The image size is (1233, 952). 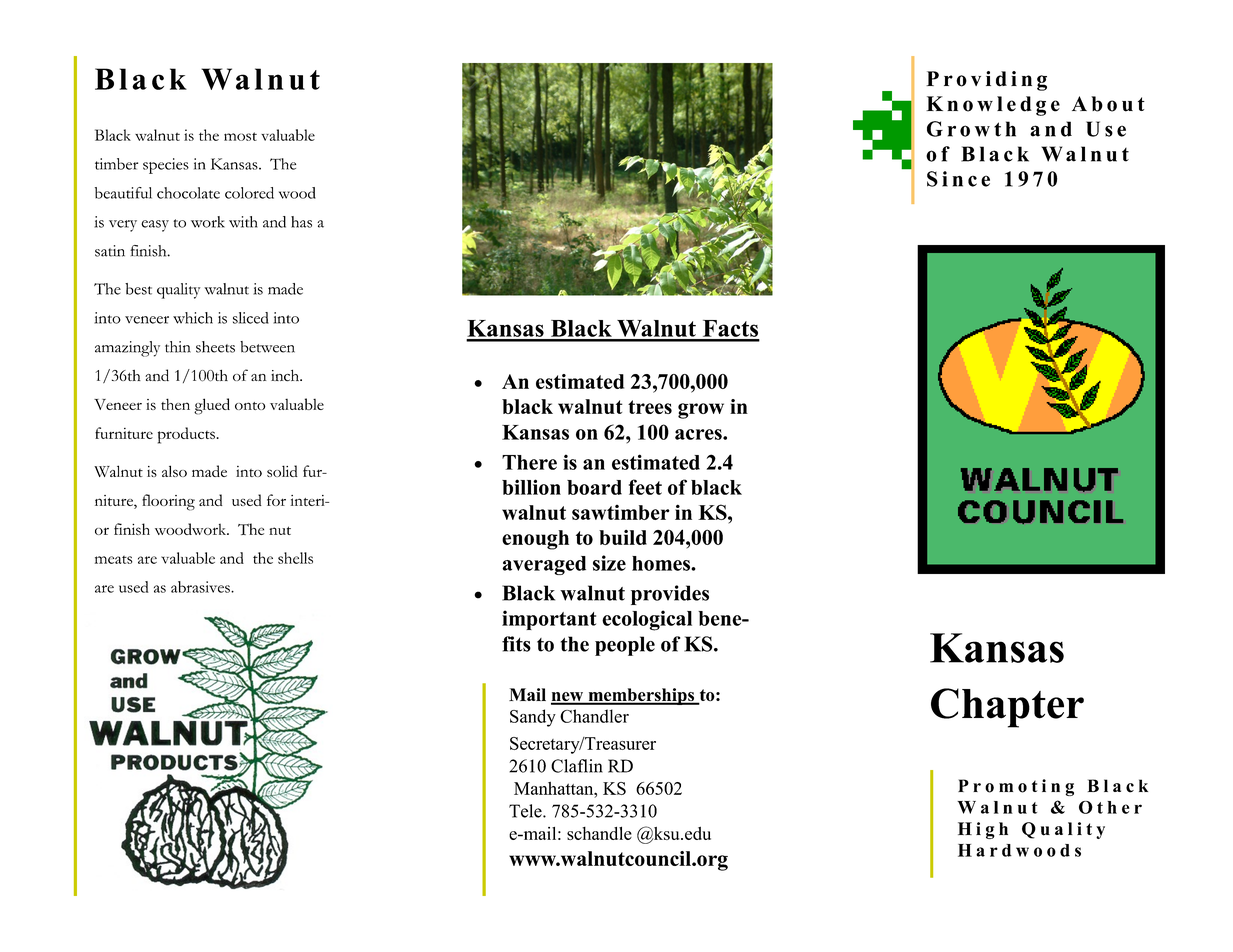 I want to click on Tele, so click(x=526, y=811).
